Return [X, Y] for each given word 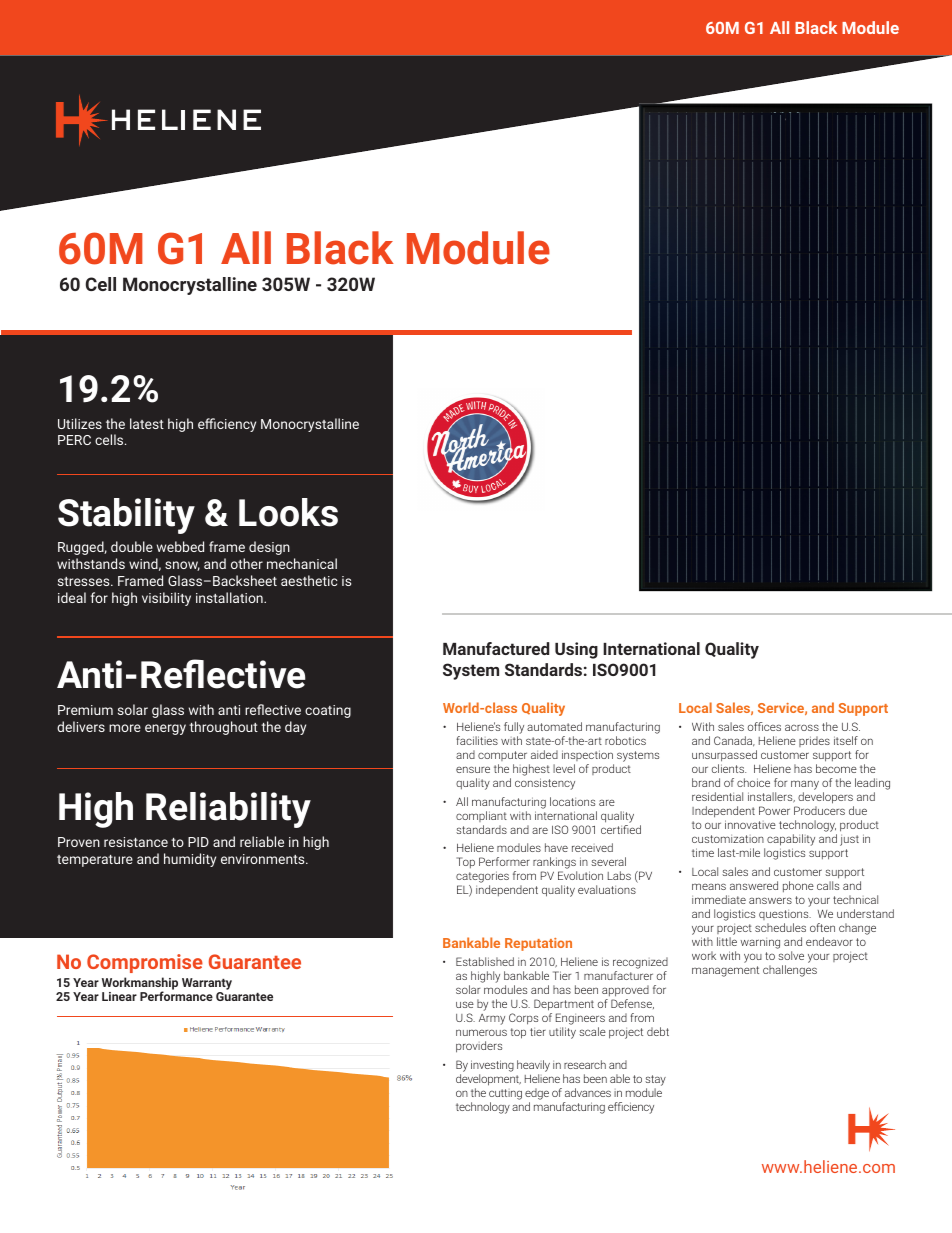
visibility [166, 599]
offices [764, 726]
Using [576, 650]
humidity [190, 860]
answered [754, 885]
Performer [504, 861]
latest [147, 423]
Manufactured [496, 648]
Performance [176, 996]
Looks [288, 512]
